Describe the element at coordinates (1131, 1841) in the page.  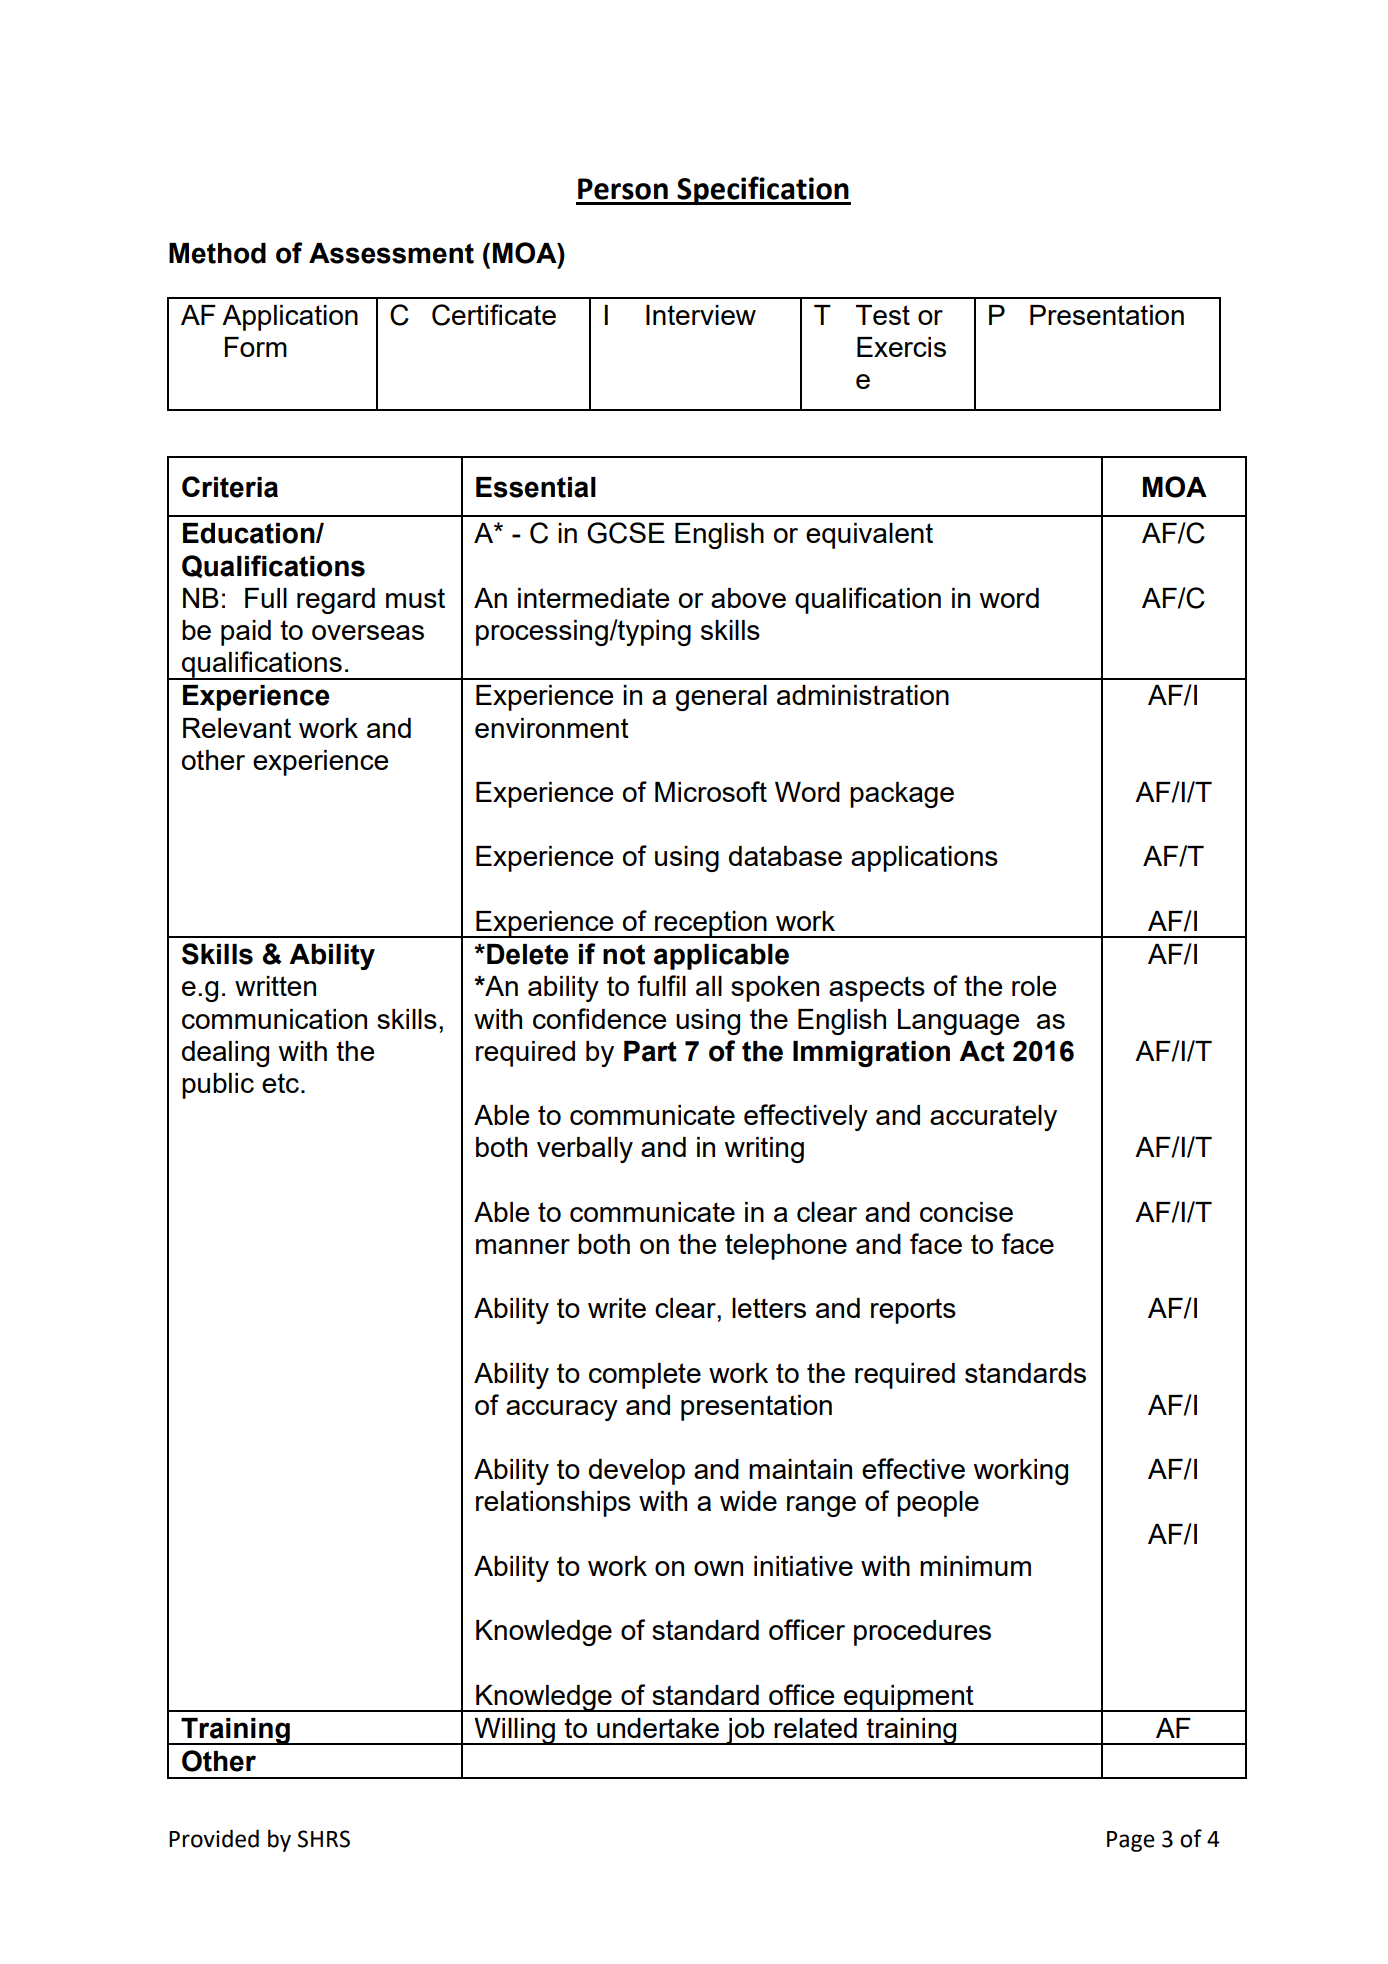
I see `Page` at that location.
